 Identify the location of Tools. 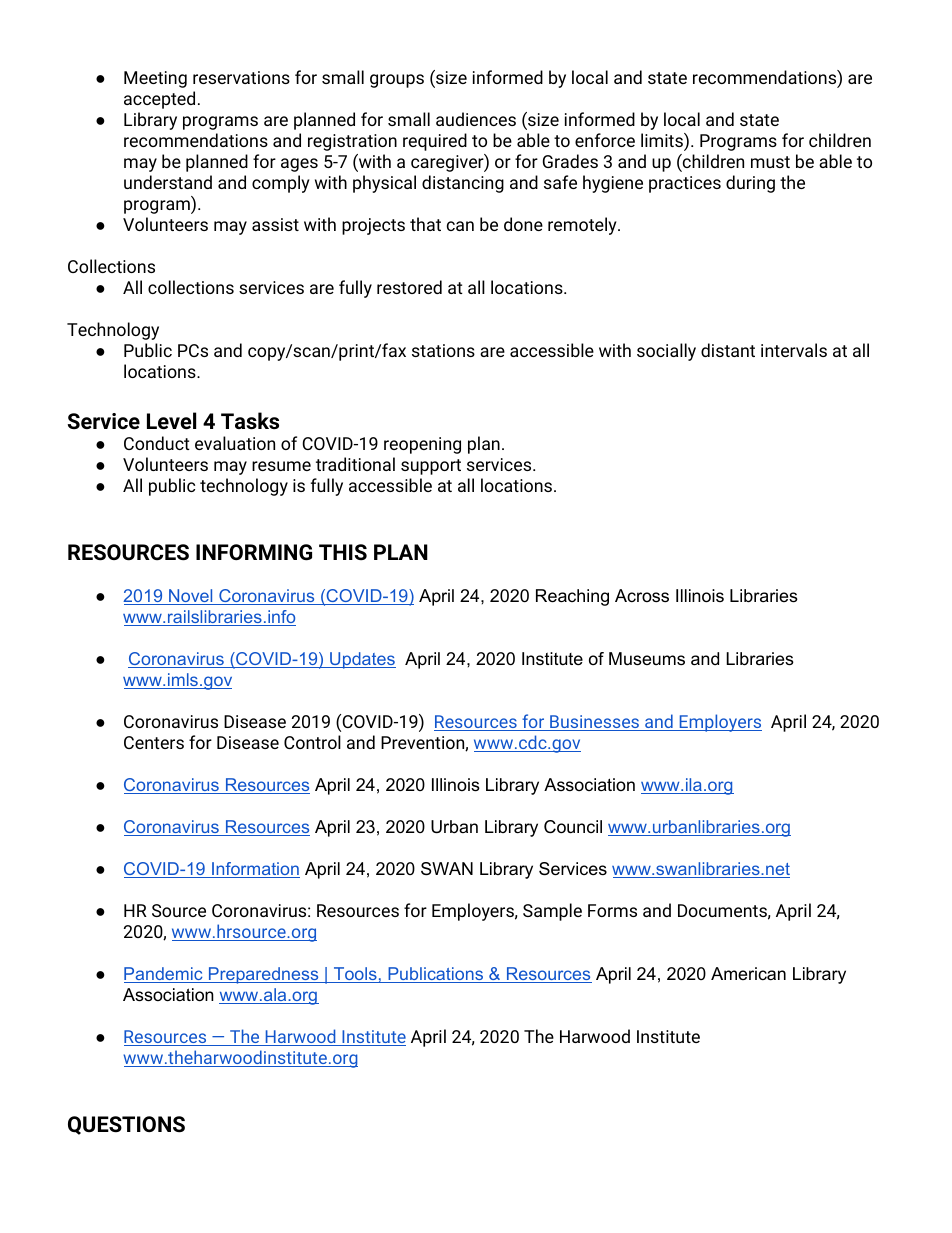
(355, 975).
